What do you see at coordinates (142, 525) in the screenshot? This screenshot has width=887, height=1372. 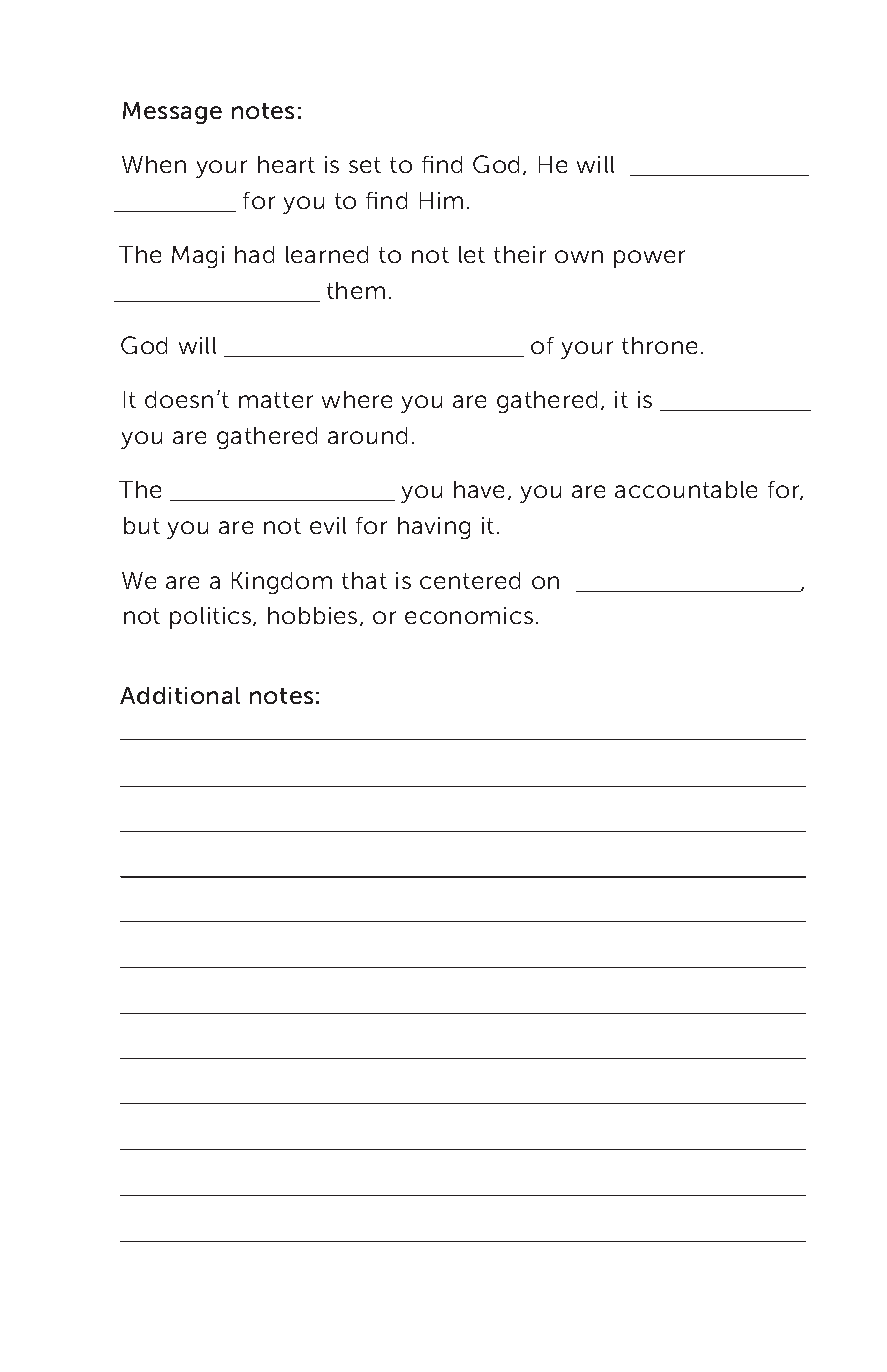 I see `but` at bounding box center [142, 525].
